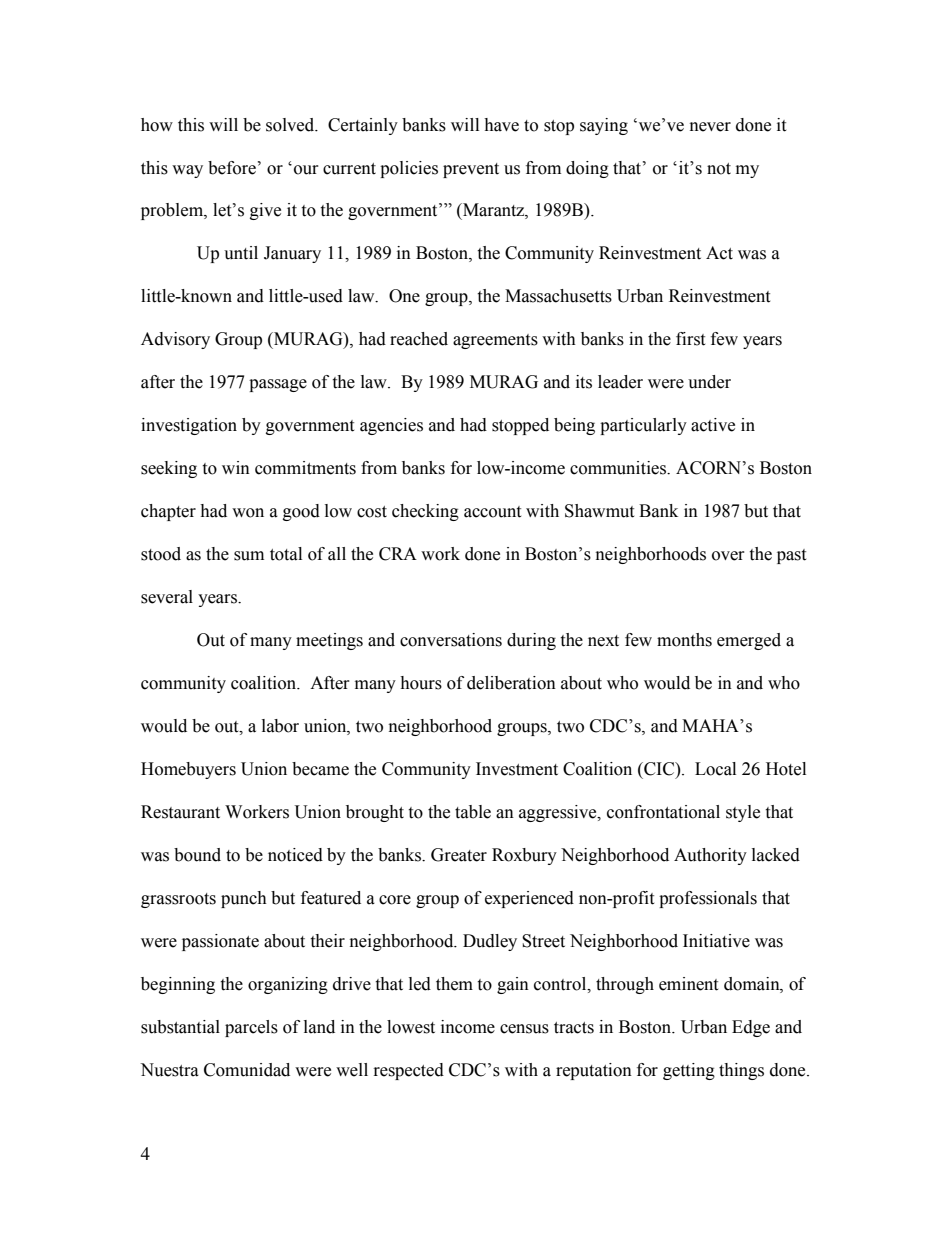 The image size is (952, 1233). I want to click on prevent, so click(471, 170).
